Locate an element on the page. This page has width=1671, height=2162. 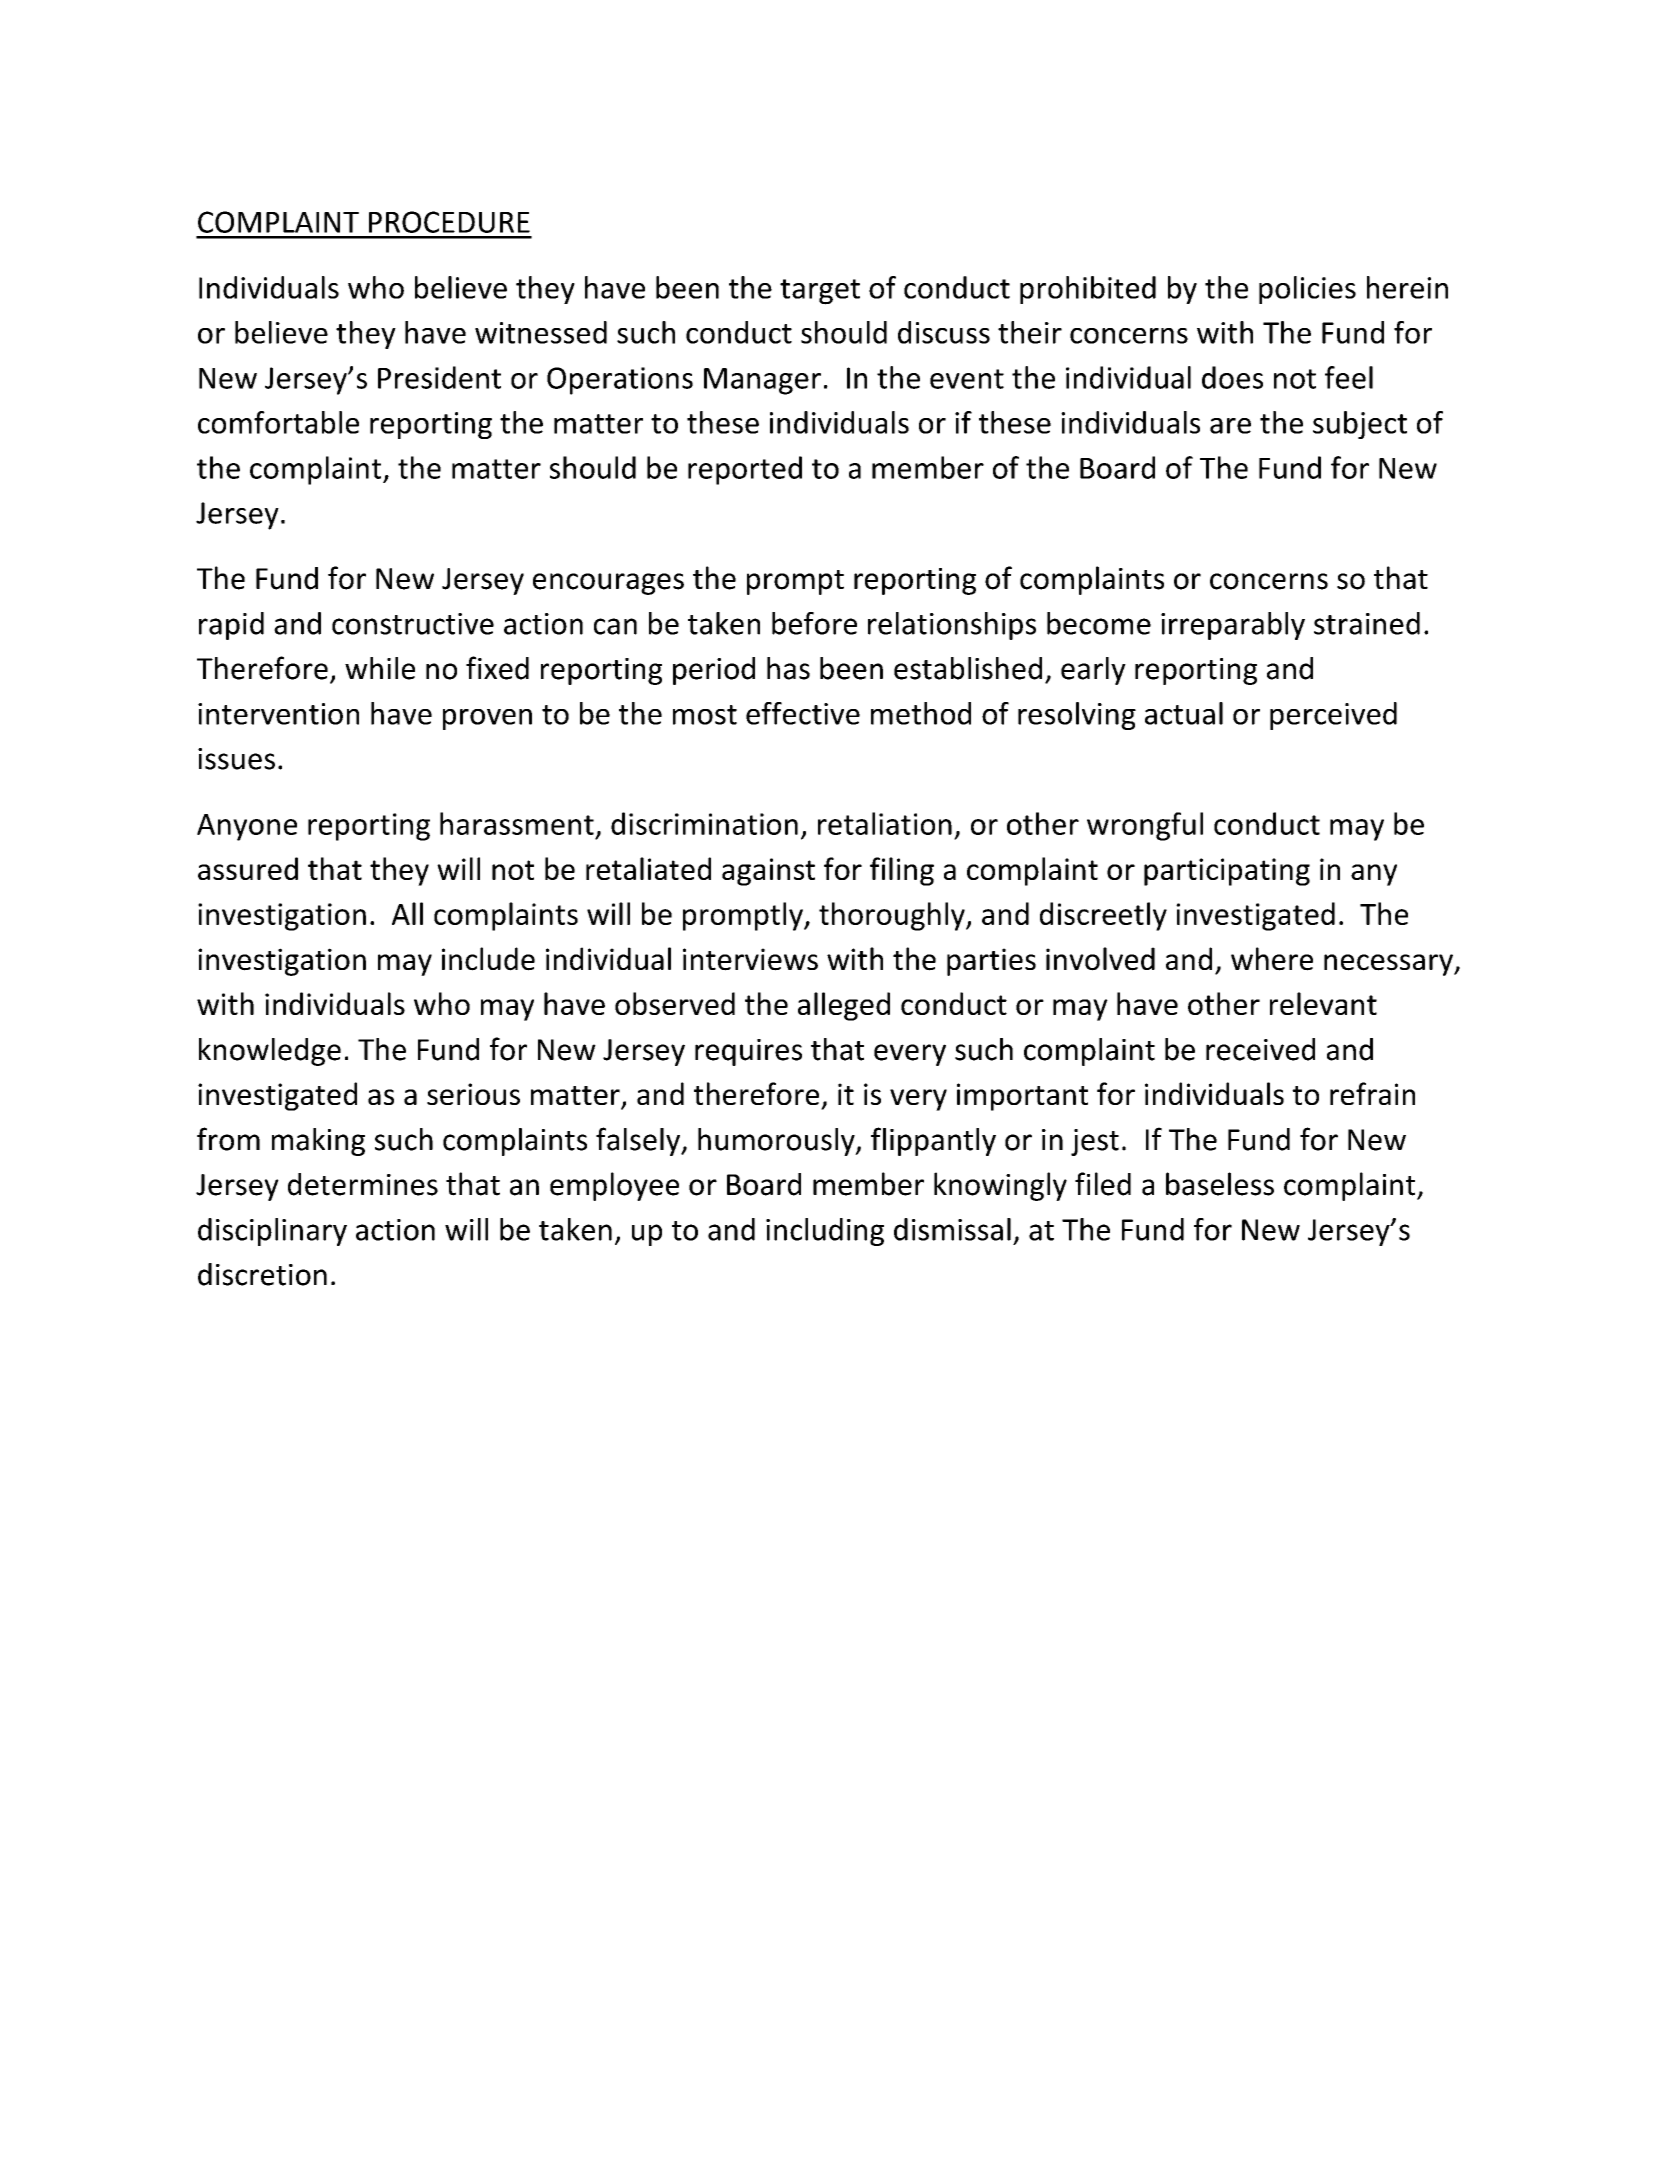
including is located at coordinates (825, 1232).
